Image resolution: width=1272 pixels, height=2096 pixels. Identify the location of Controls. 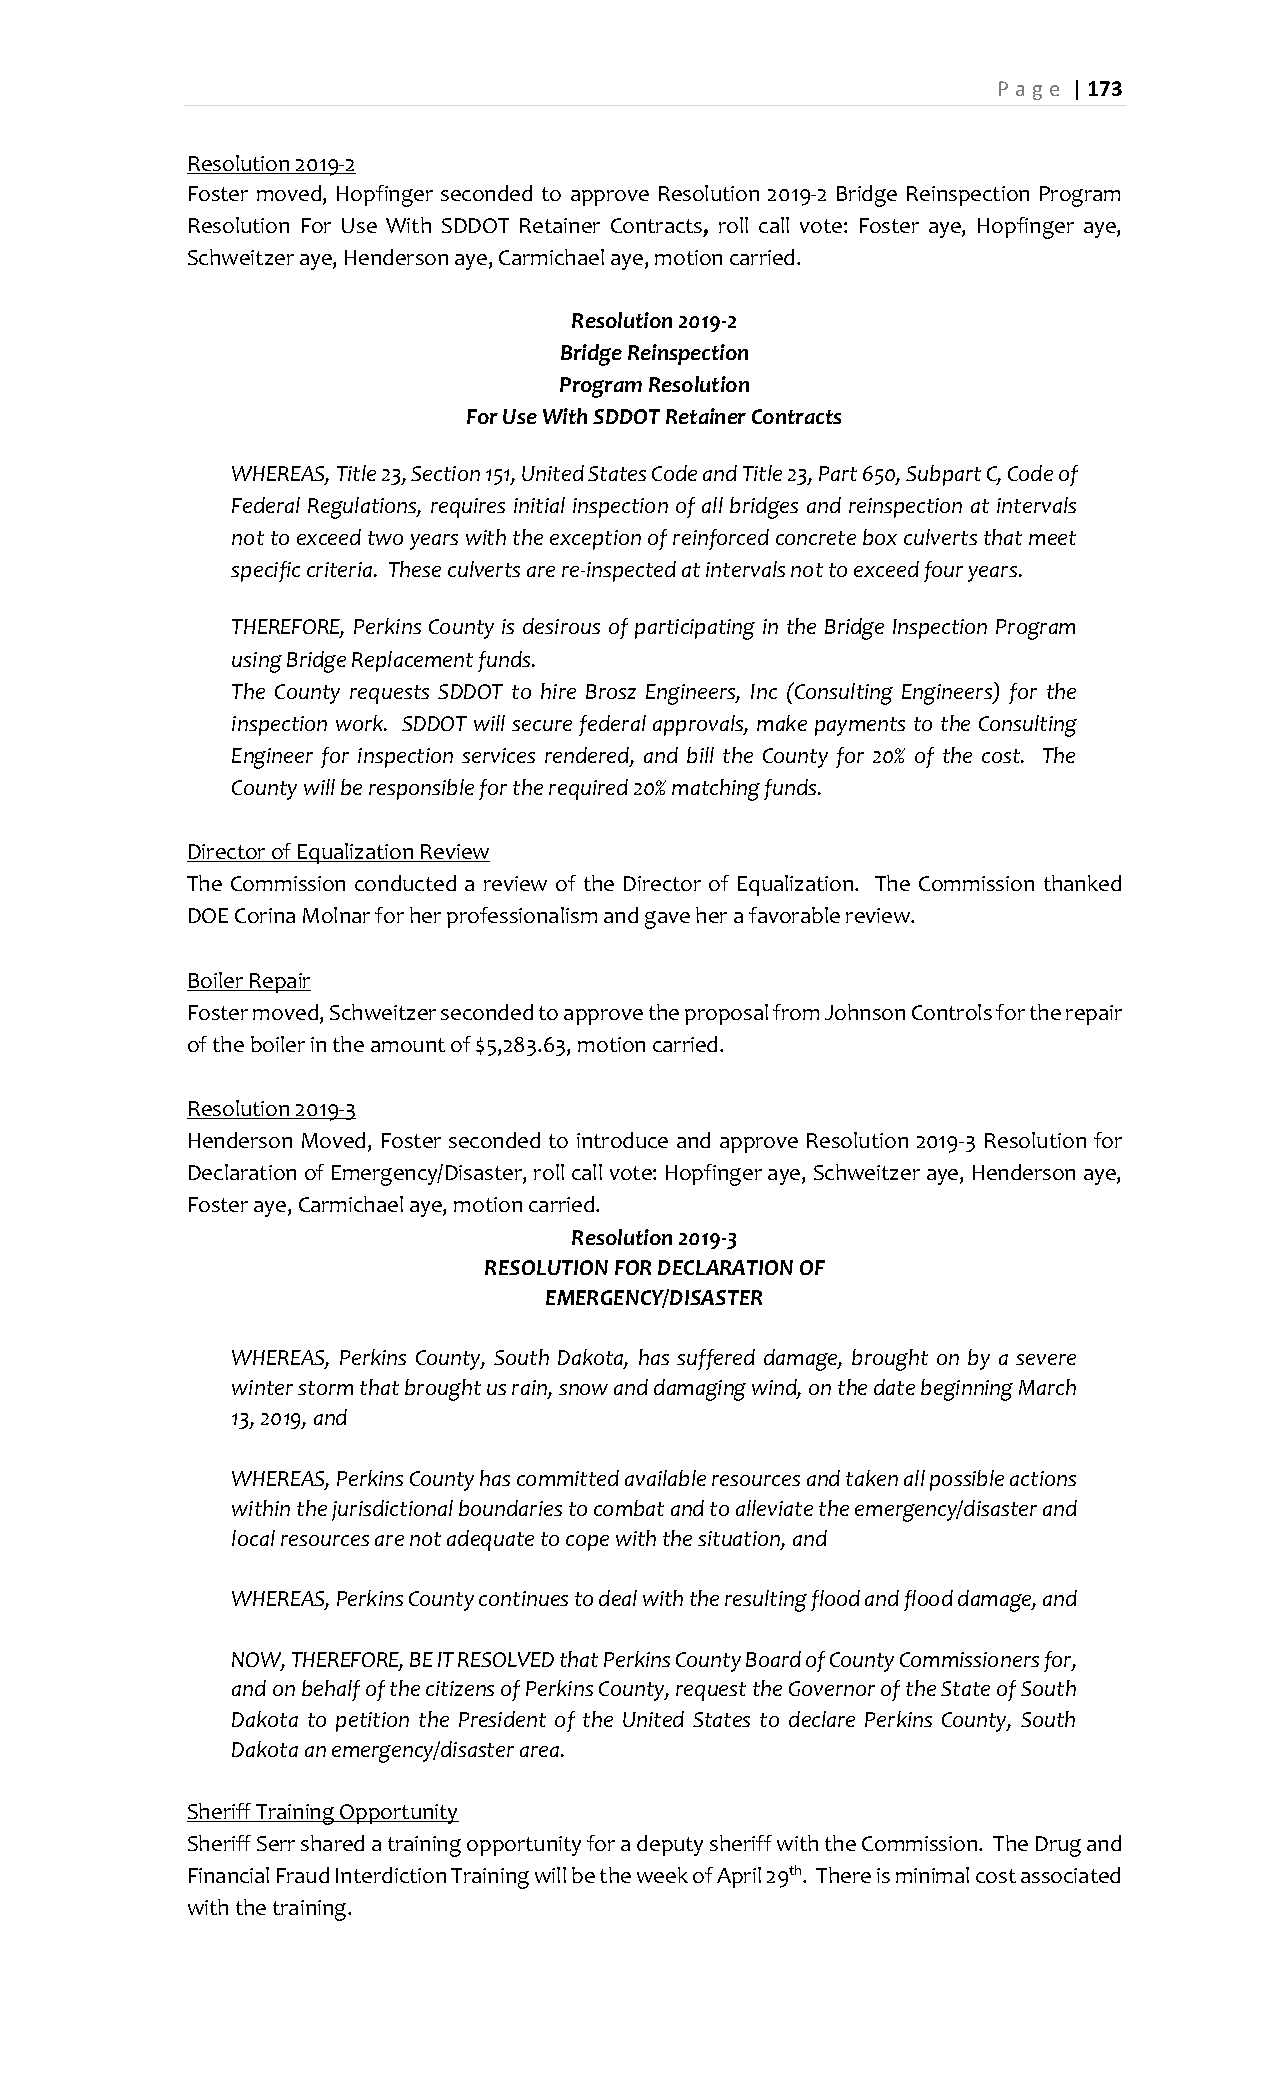
(952, 1012).
